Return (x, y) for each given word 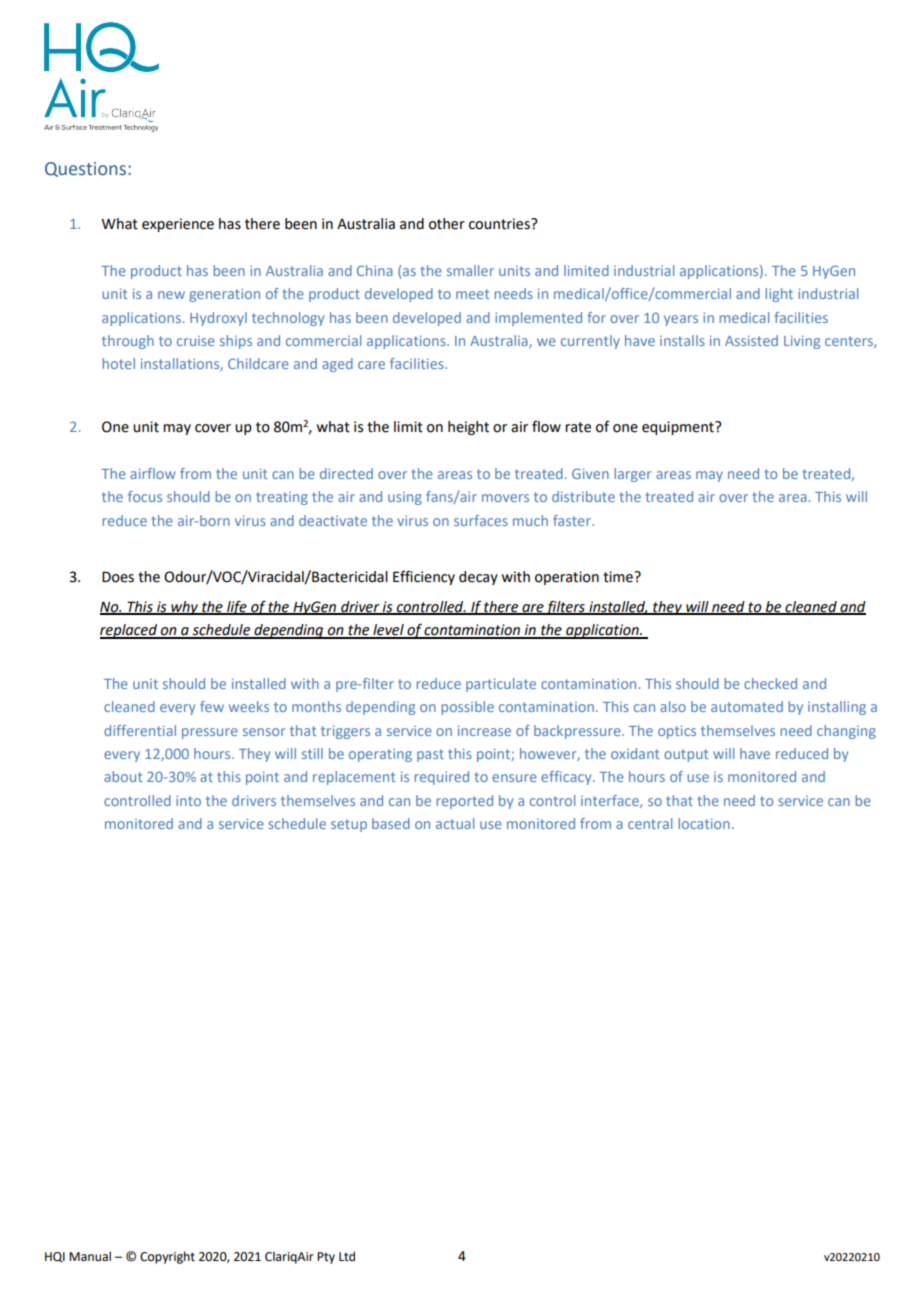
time (619, 577)
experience (178, 225)
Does (118, 577)
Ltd (347, 1256)
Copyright (167, 1257)
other (447, 224)
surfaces (481, 520)
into (188, 800)
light (779, 295)
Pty (326, 1258)
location (704, 823)
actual (455, 823)
